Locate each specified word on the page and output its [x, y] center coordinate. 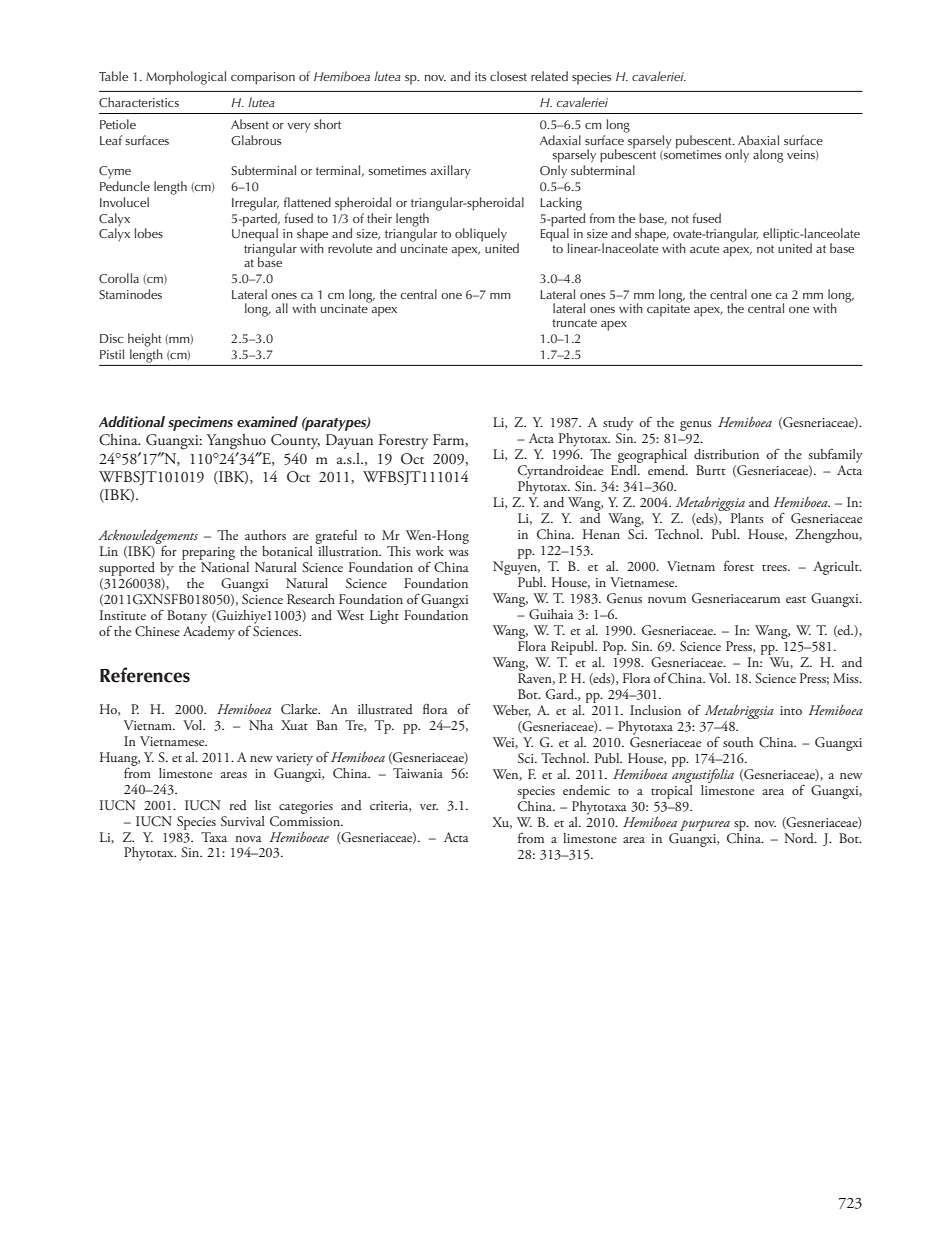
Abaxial [758, 140]
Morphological [186, 78]
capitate [668, 309]
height [145, 340]
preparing [208, 553]
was [459, 553]
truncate [574, 323]
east [796, 599]
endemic [586, 790]
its [480, 76]
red [238, 805]
